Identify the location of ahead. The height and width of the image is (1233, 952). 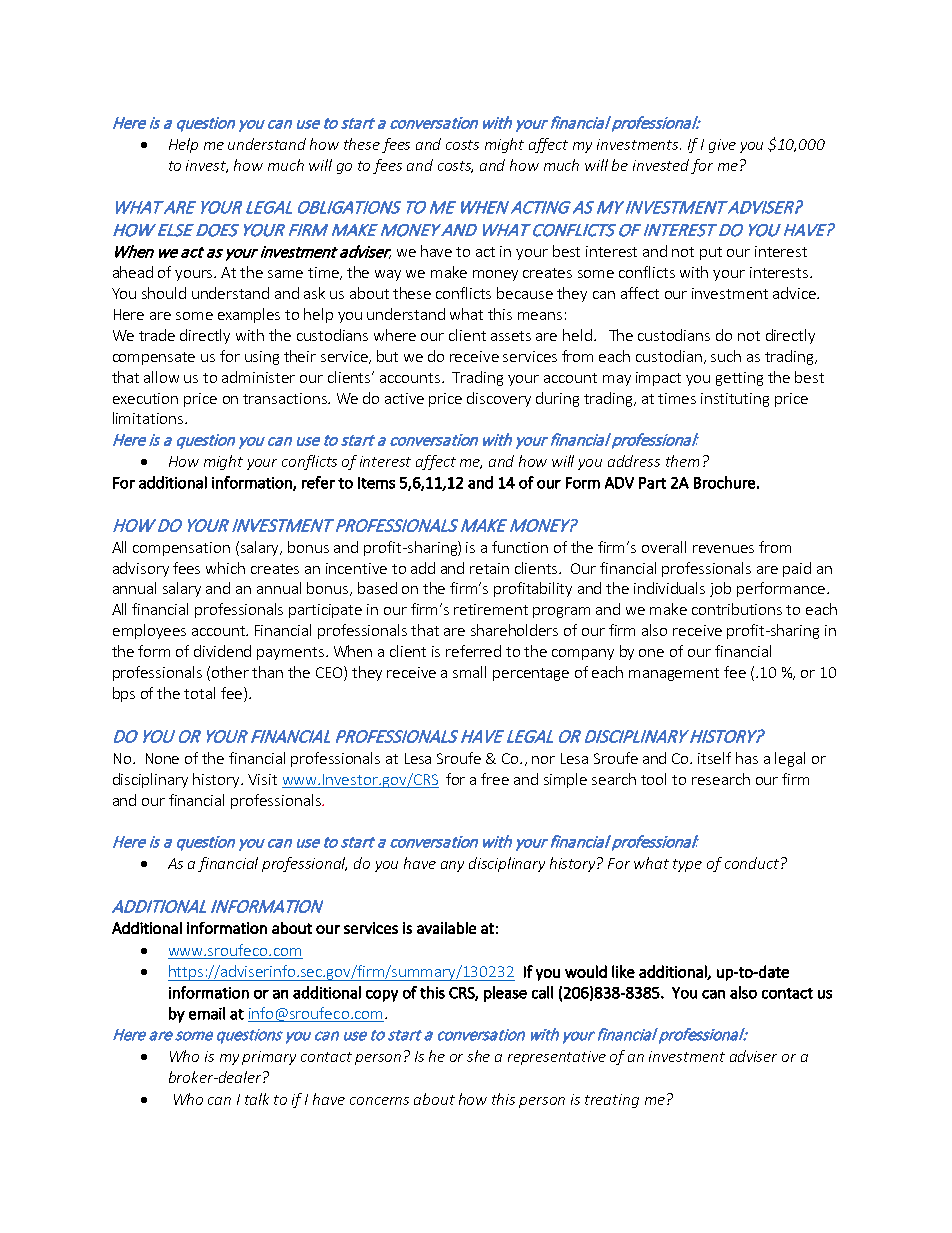
(133, 272).
